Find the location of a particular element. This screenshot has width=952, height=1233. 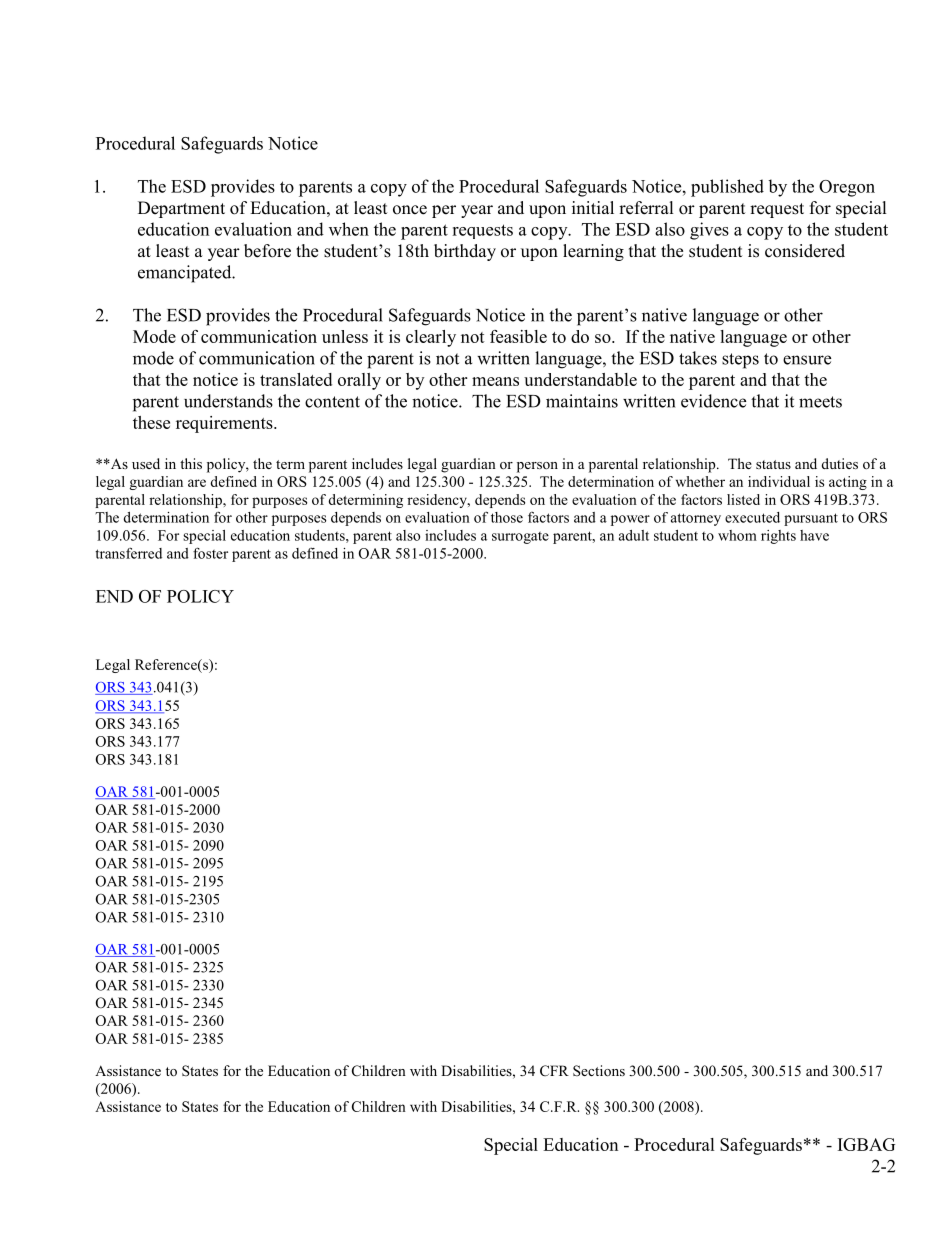

whom is located at coordinates (737, 535).
